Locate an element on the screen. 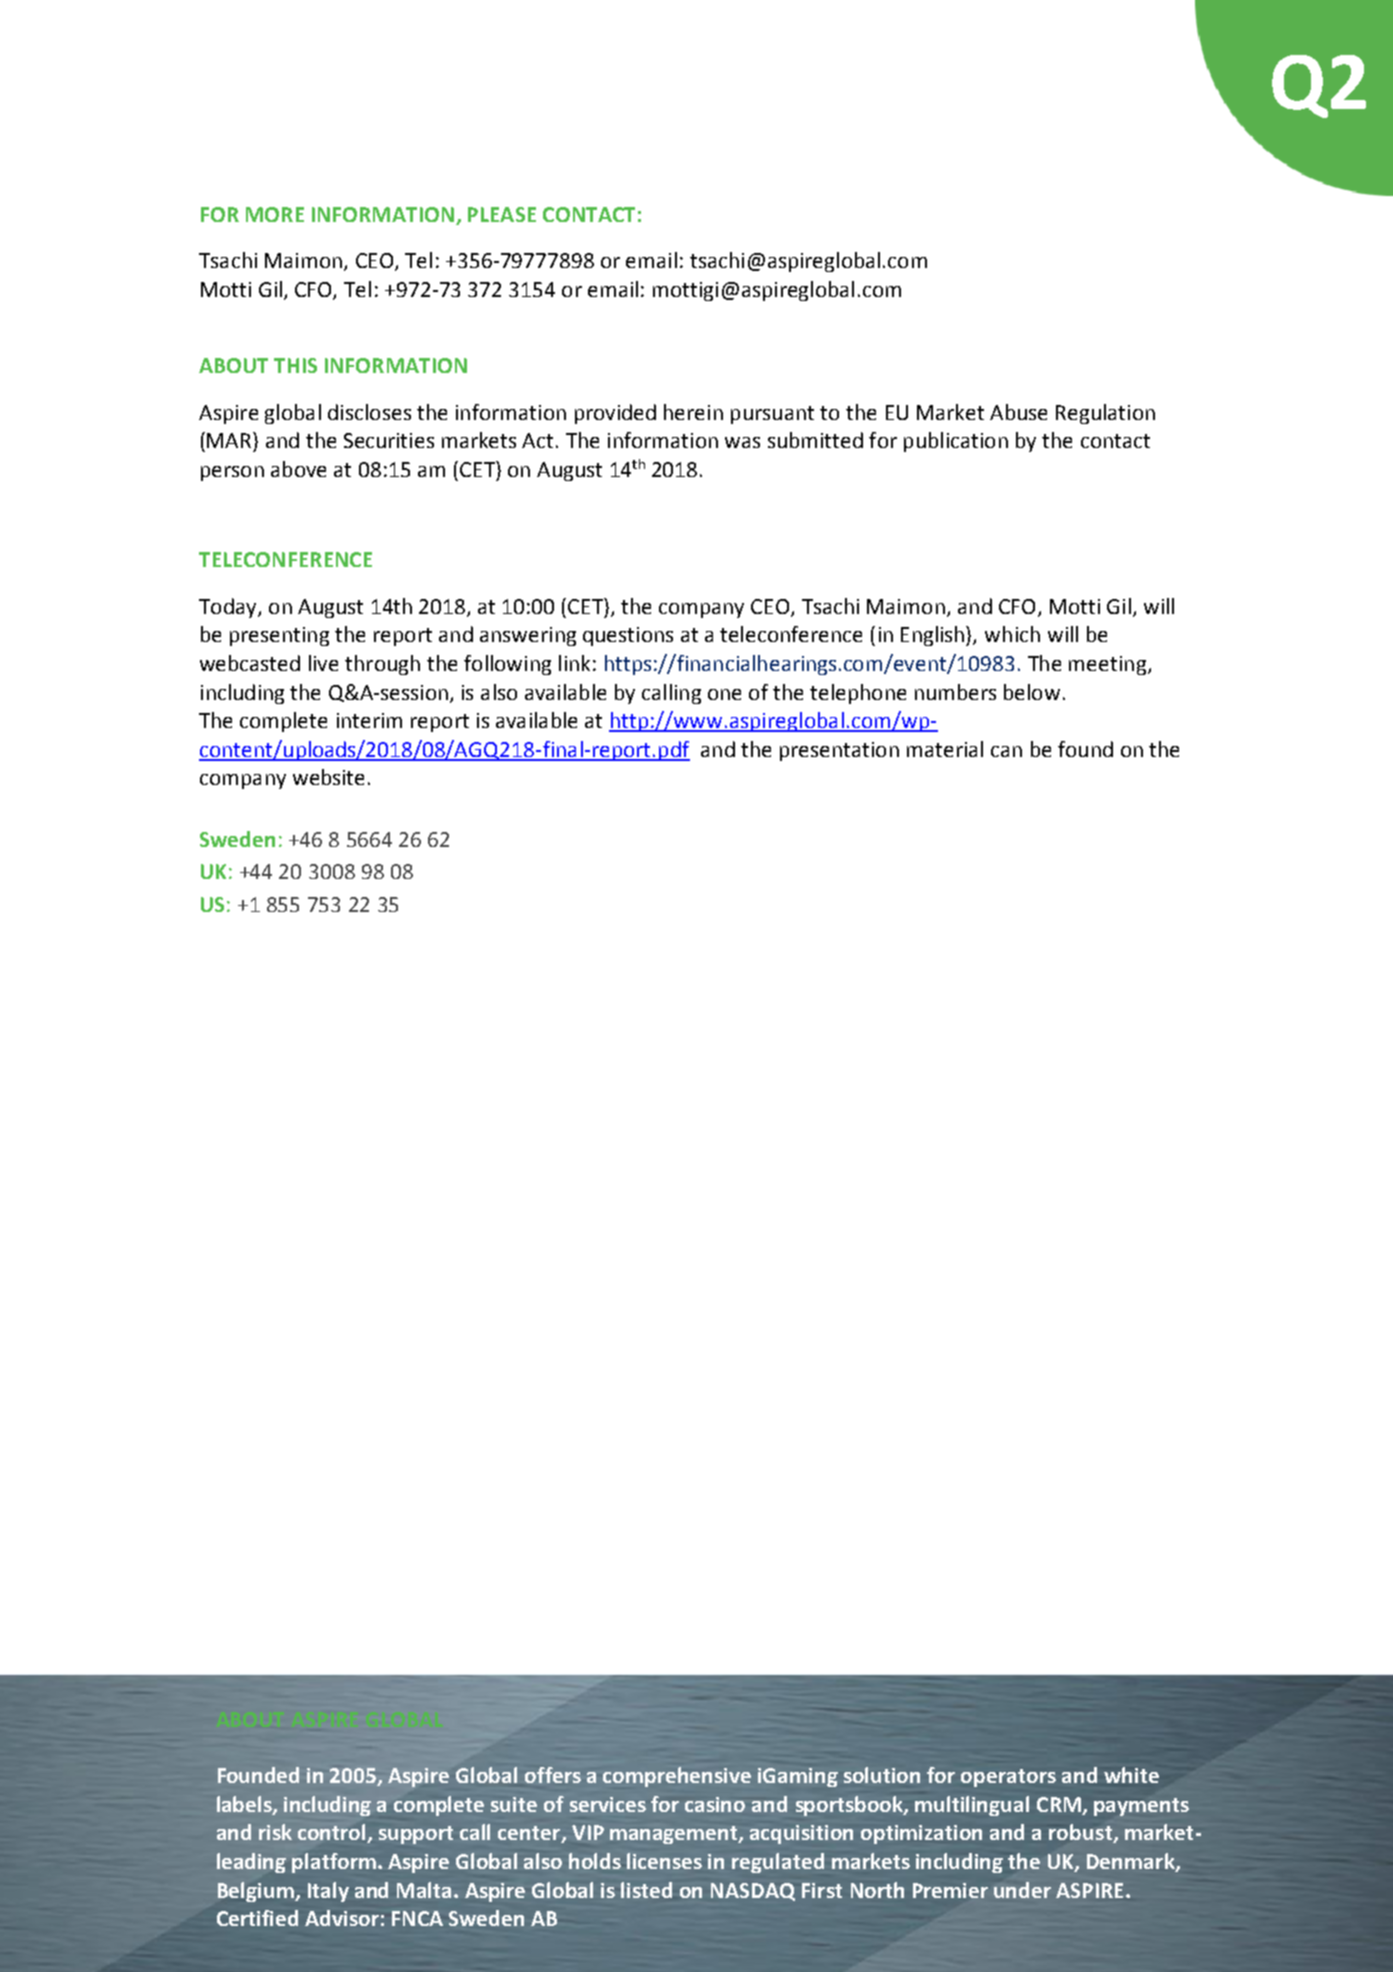 Image resolution: width=1393 pixels, height=1972 pixels. MORE is located at coordinates (275, 214).
